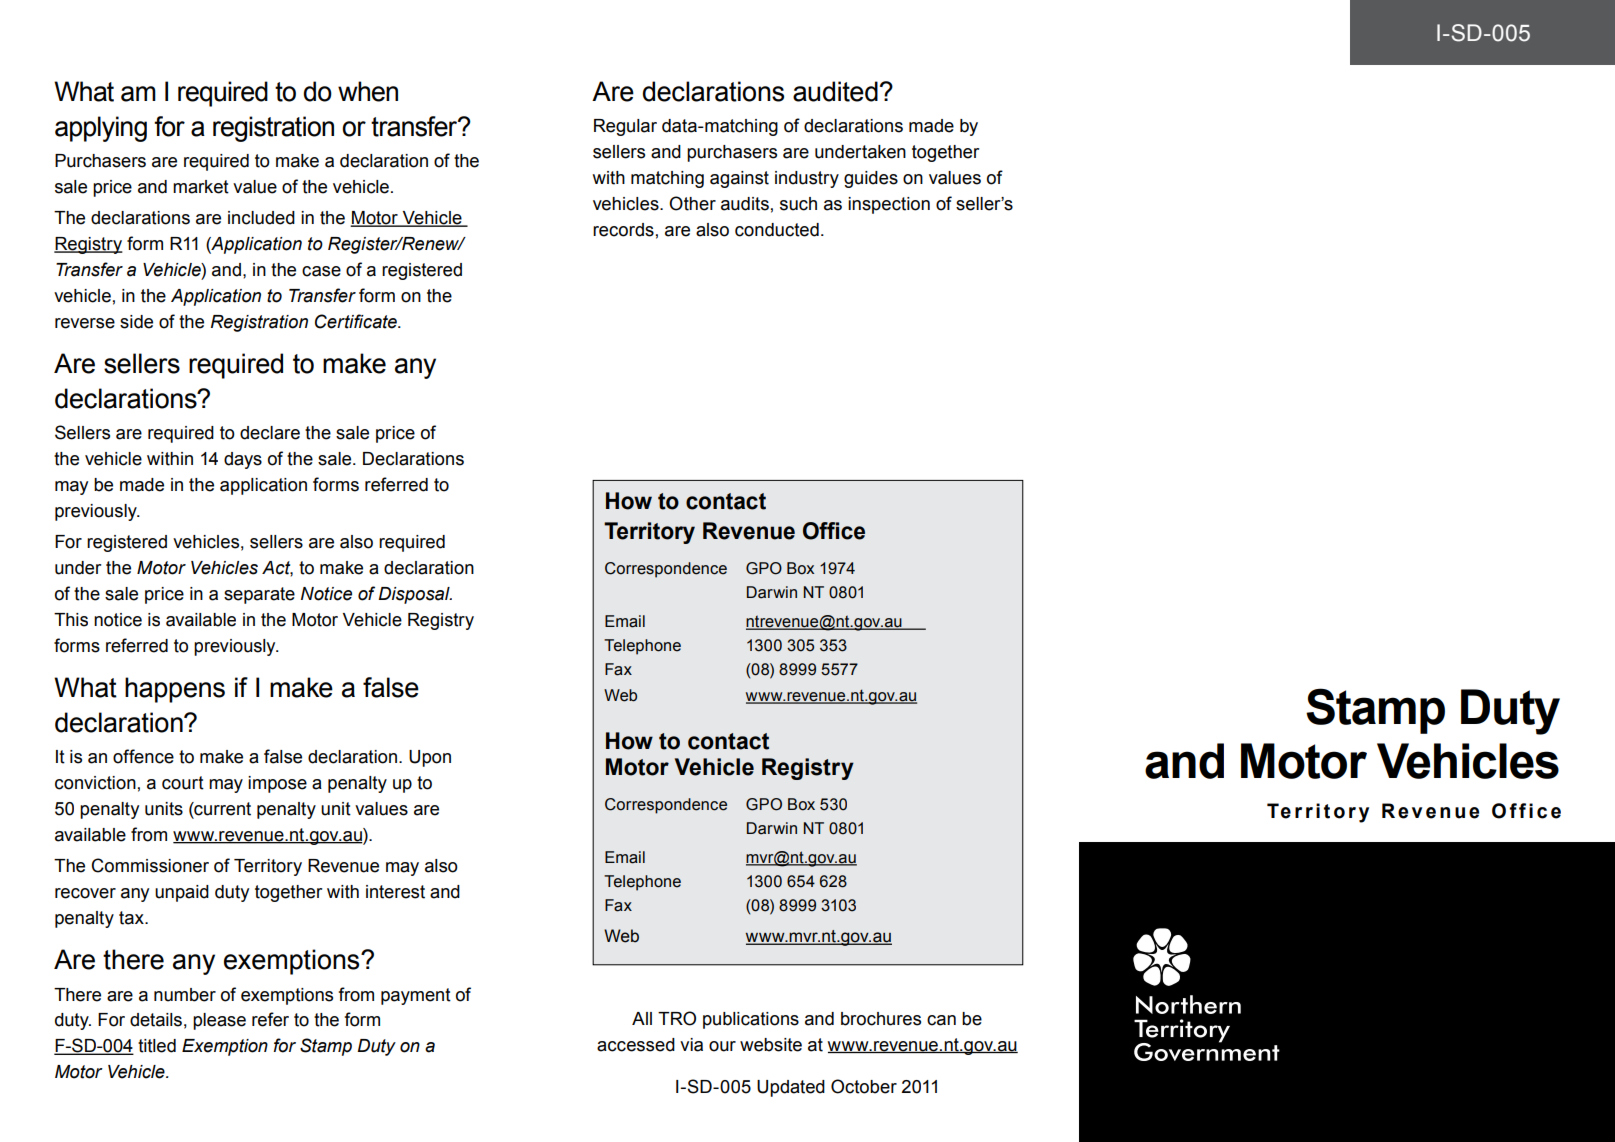  I want to click on applying, so click(101, 129).
